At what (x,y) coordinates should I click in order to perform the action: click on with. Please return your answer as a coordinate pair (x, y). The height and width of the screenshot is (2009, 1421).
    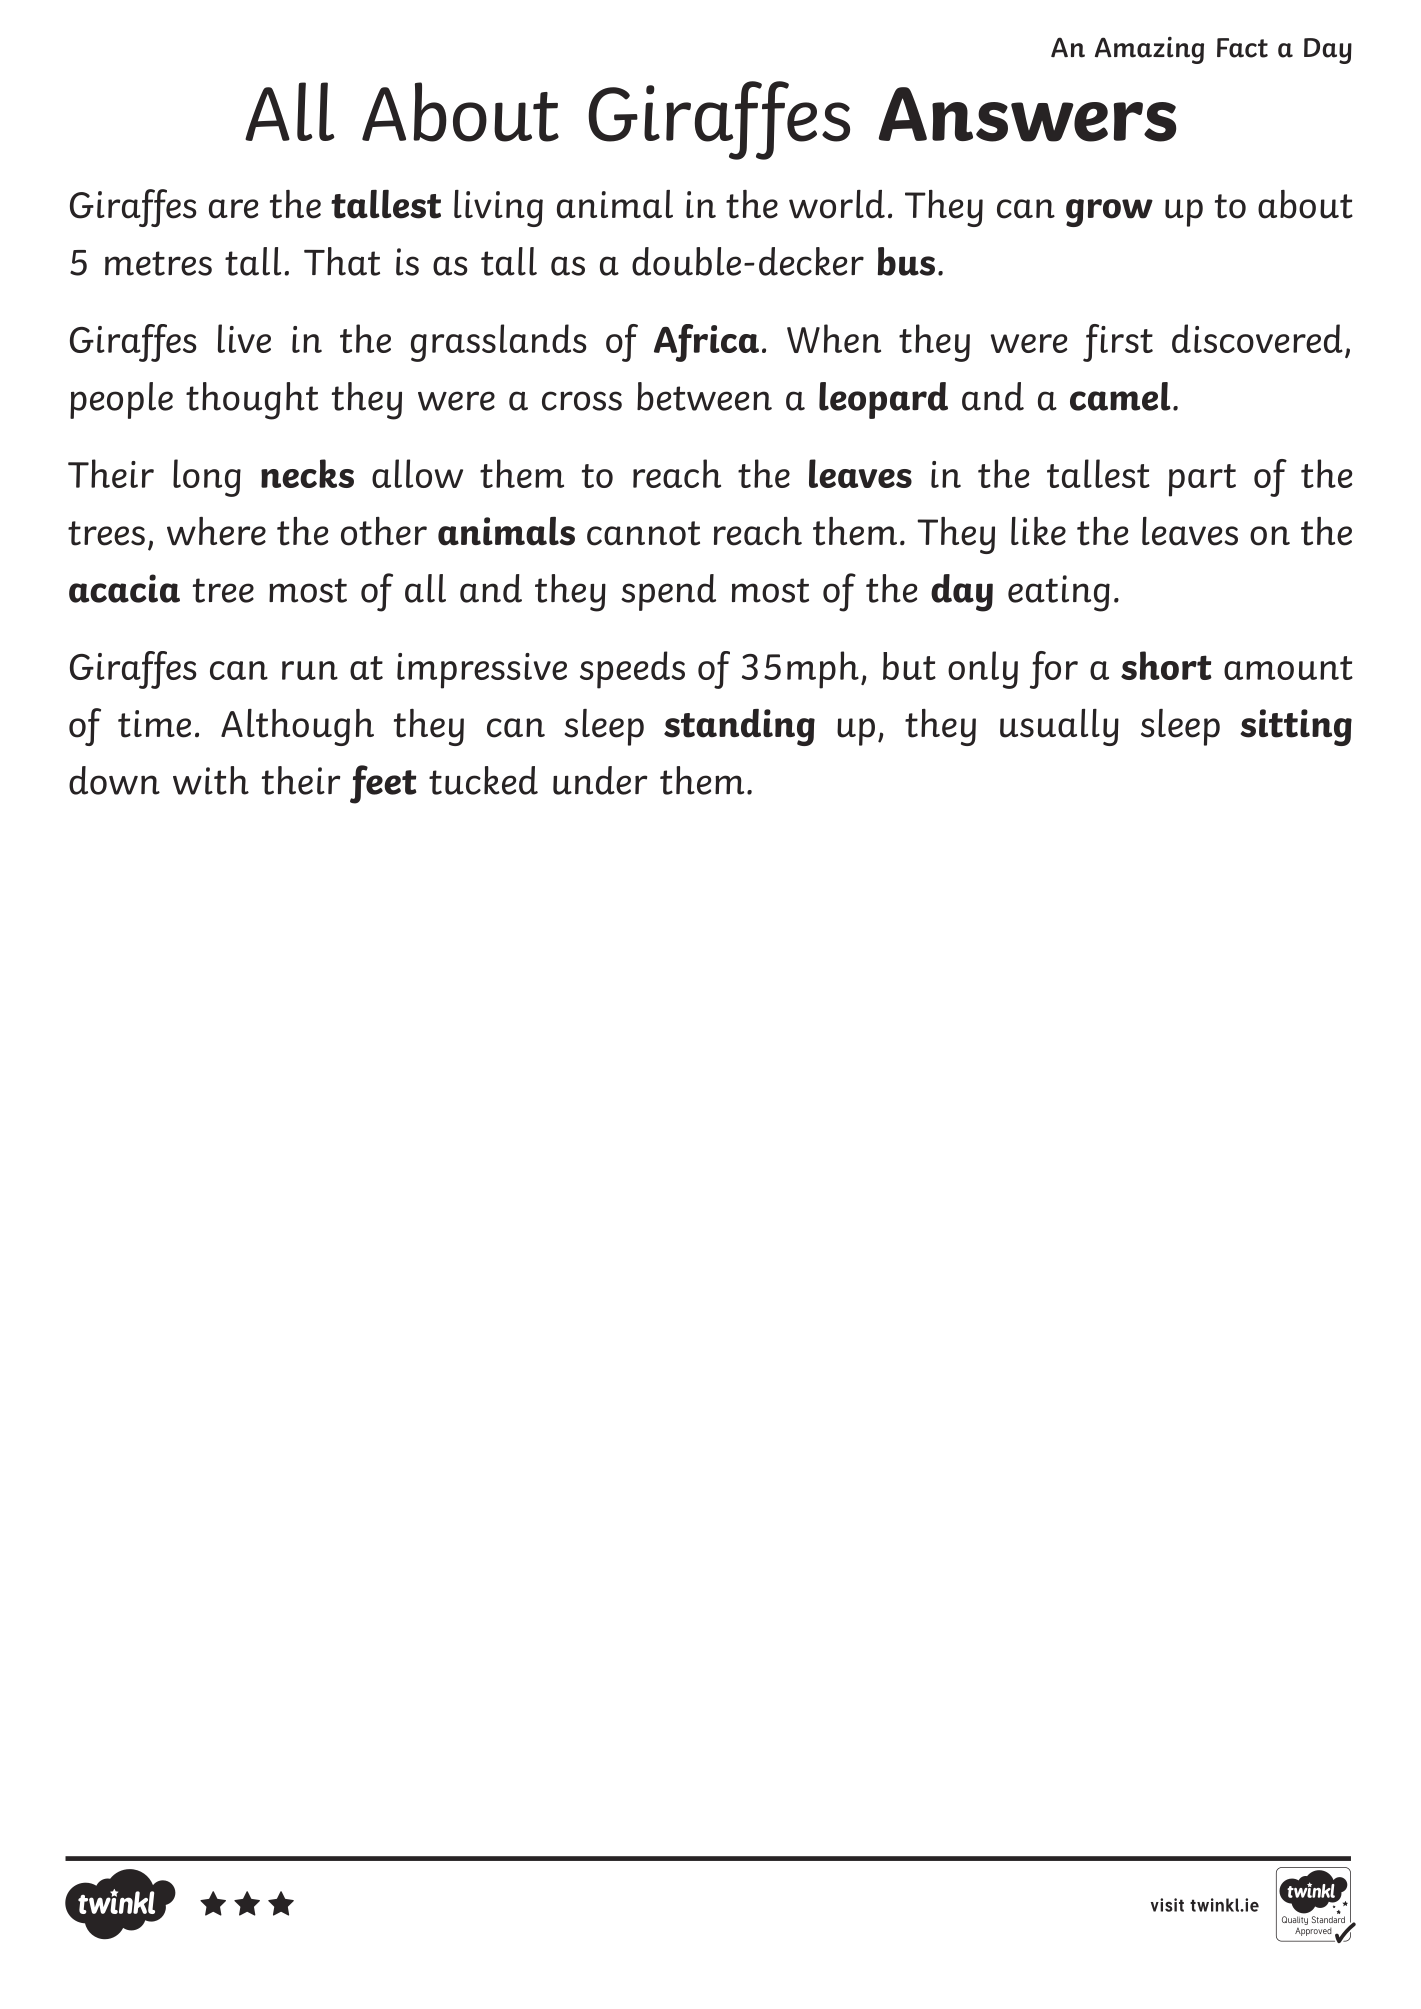
    Looking at the image, I should click on (211, 780).
